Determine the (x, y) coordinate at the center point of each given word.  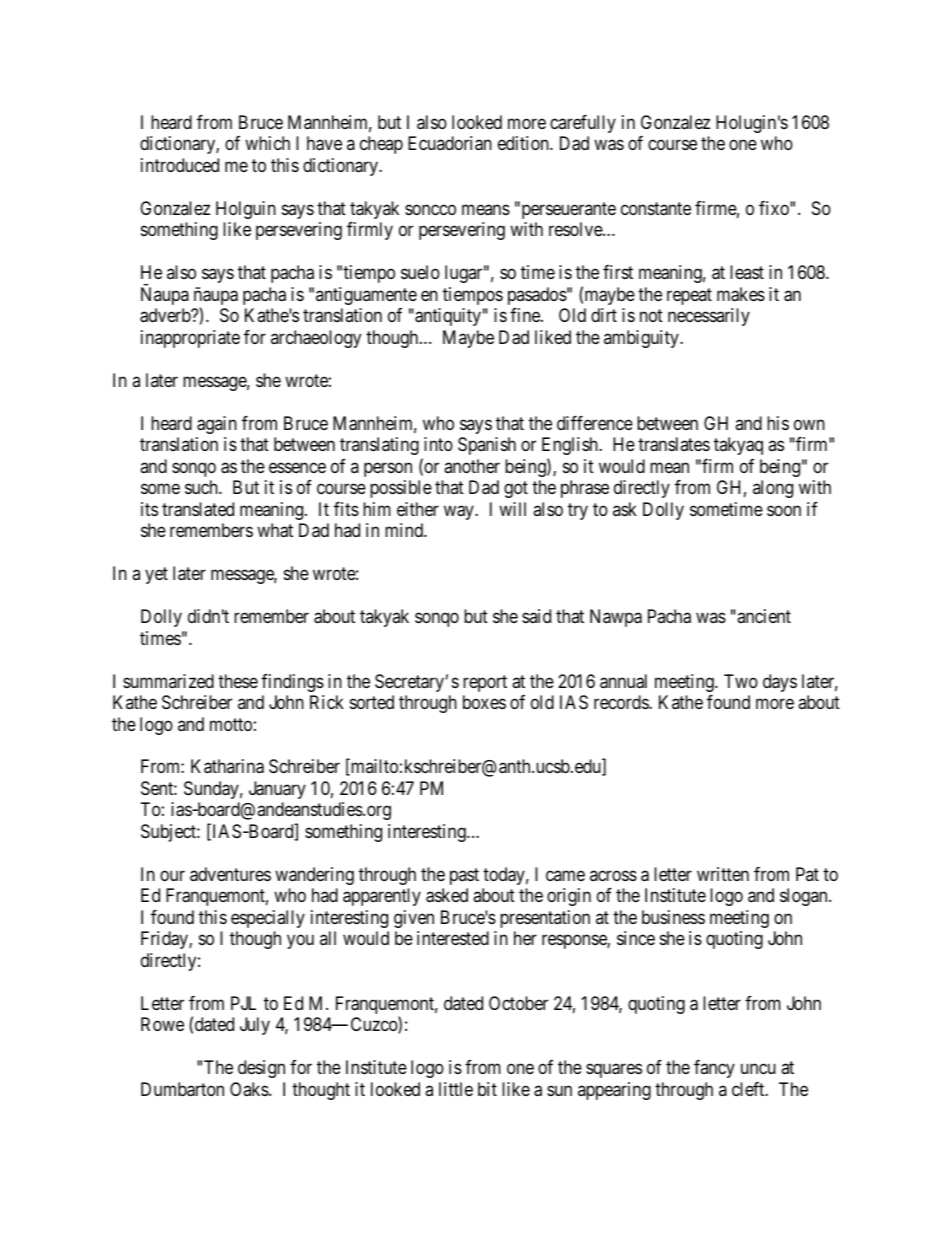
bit (487, 1089)
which (267, 143)
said (536, 616)
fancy (714, 1069)
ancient (763, 616)
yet (156, 575)
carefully (583, 124)
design (261, 1069)
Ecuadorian (450, 143)
